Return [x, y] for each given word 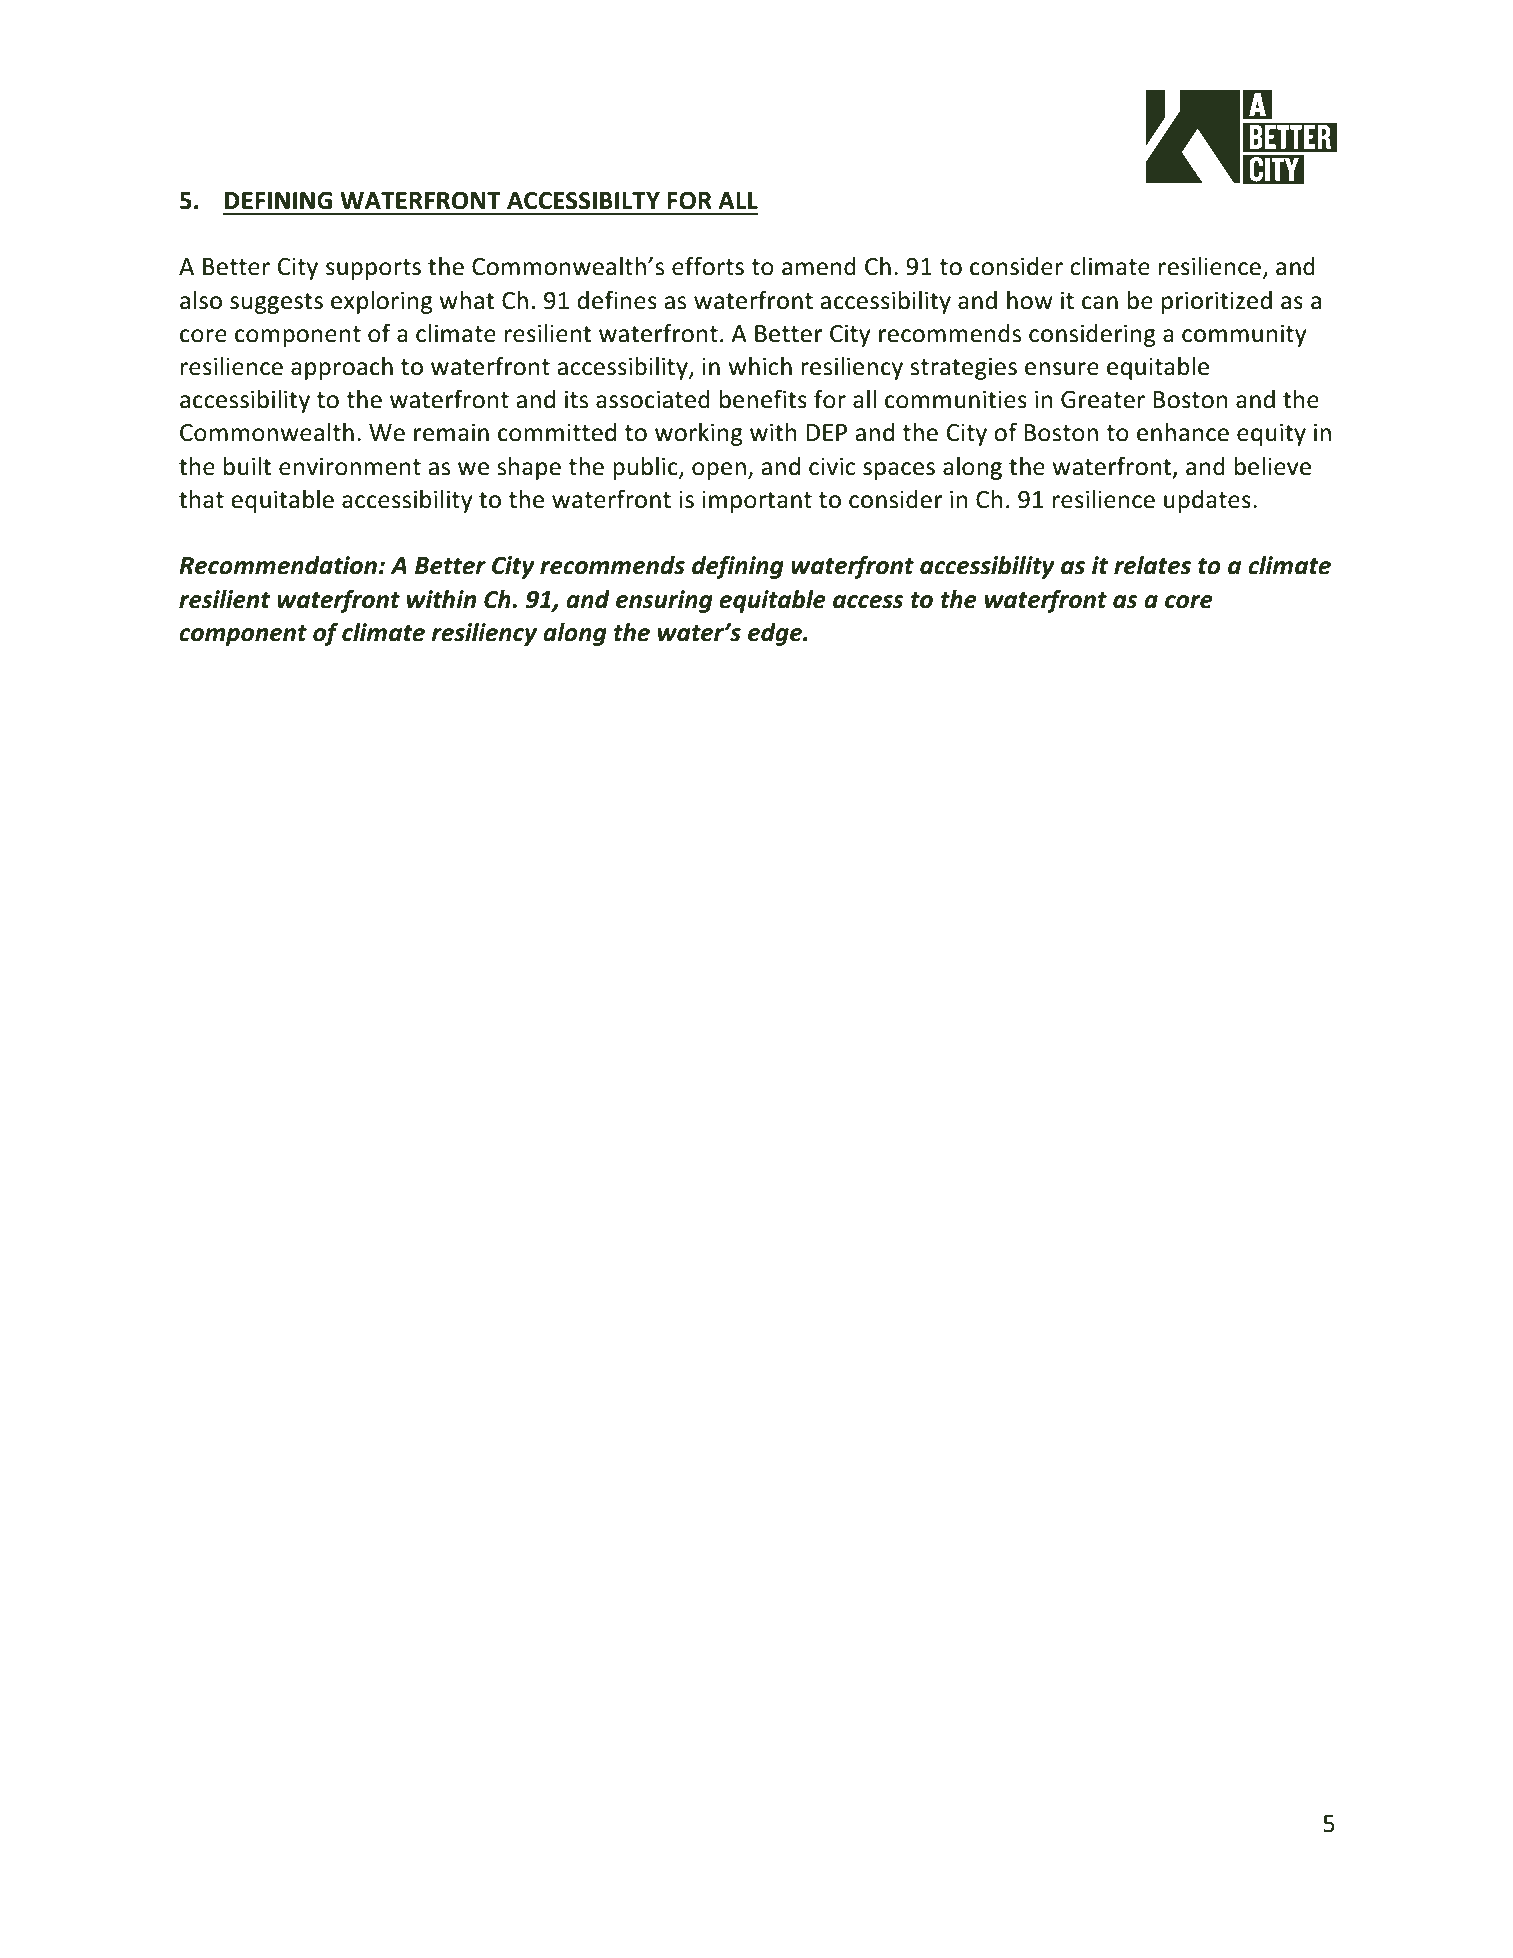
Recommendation [278, 565]
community [1244, 335]
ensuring [664, 601]
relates [1152, 565]
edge [776, 634]
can [1100, 303]
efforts [708, 266]
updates [1207, 501]
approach [342, 368]
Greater [1103, 400]
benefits [763, 399]
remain [451, 432]
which [760, 366]
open [719, 471]
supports [373, 269]
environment [350, 466]
